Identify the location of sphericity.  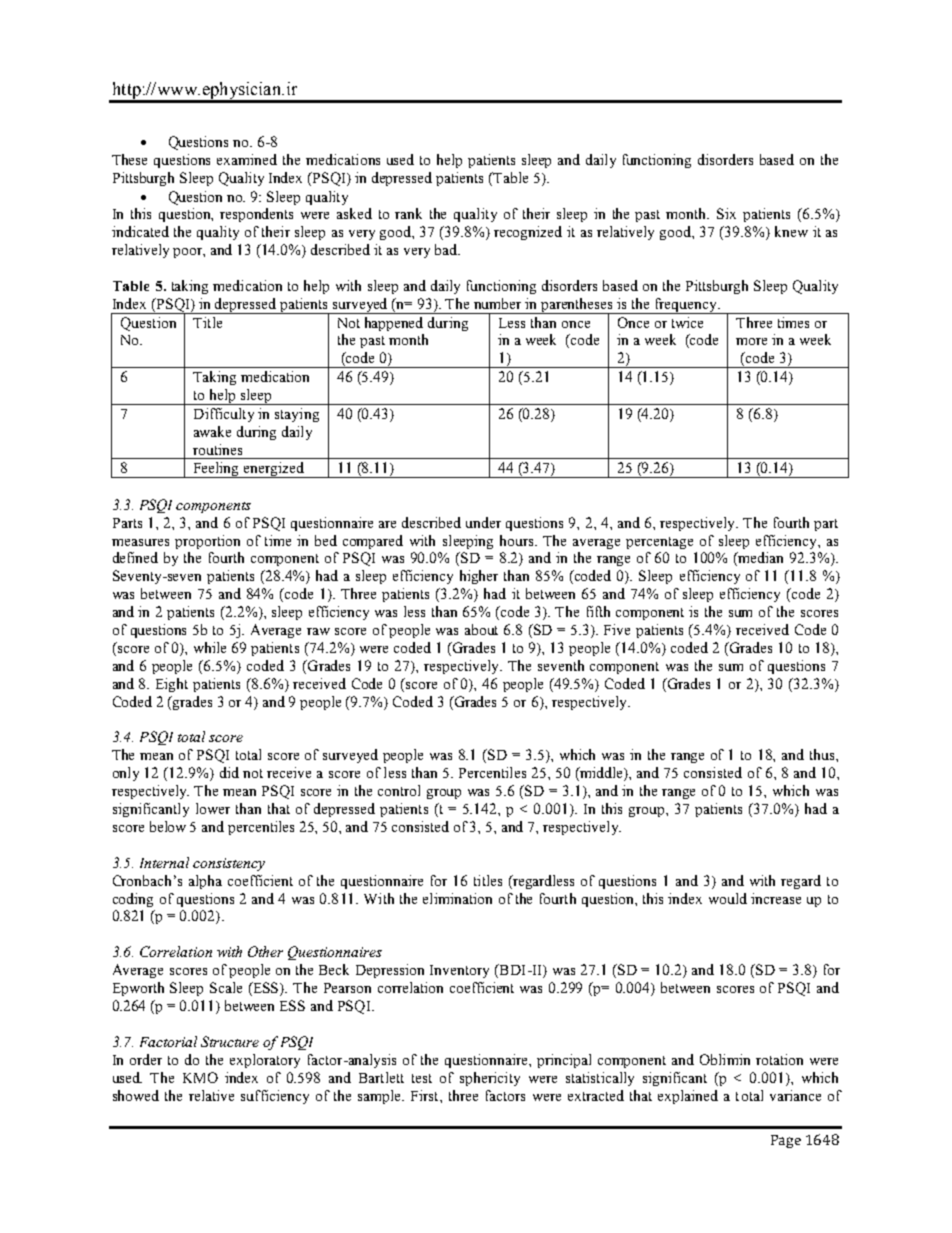
(490, 1079).
